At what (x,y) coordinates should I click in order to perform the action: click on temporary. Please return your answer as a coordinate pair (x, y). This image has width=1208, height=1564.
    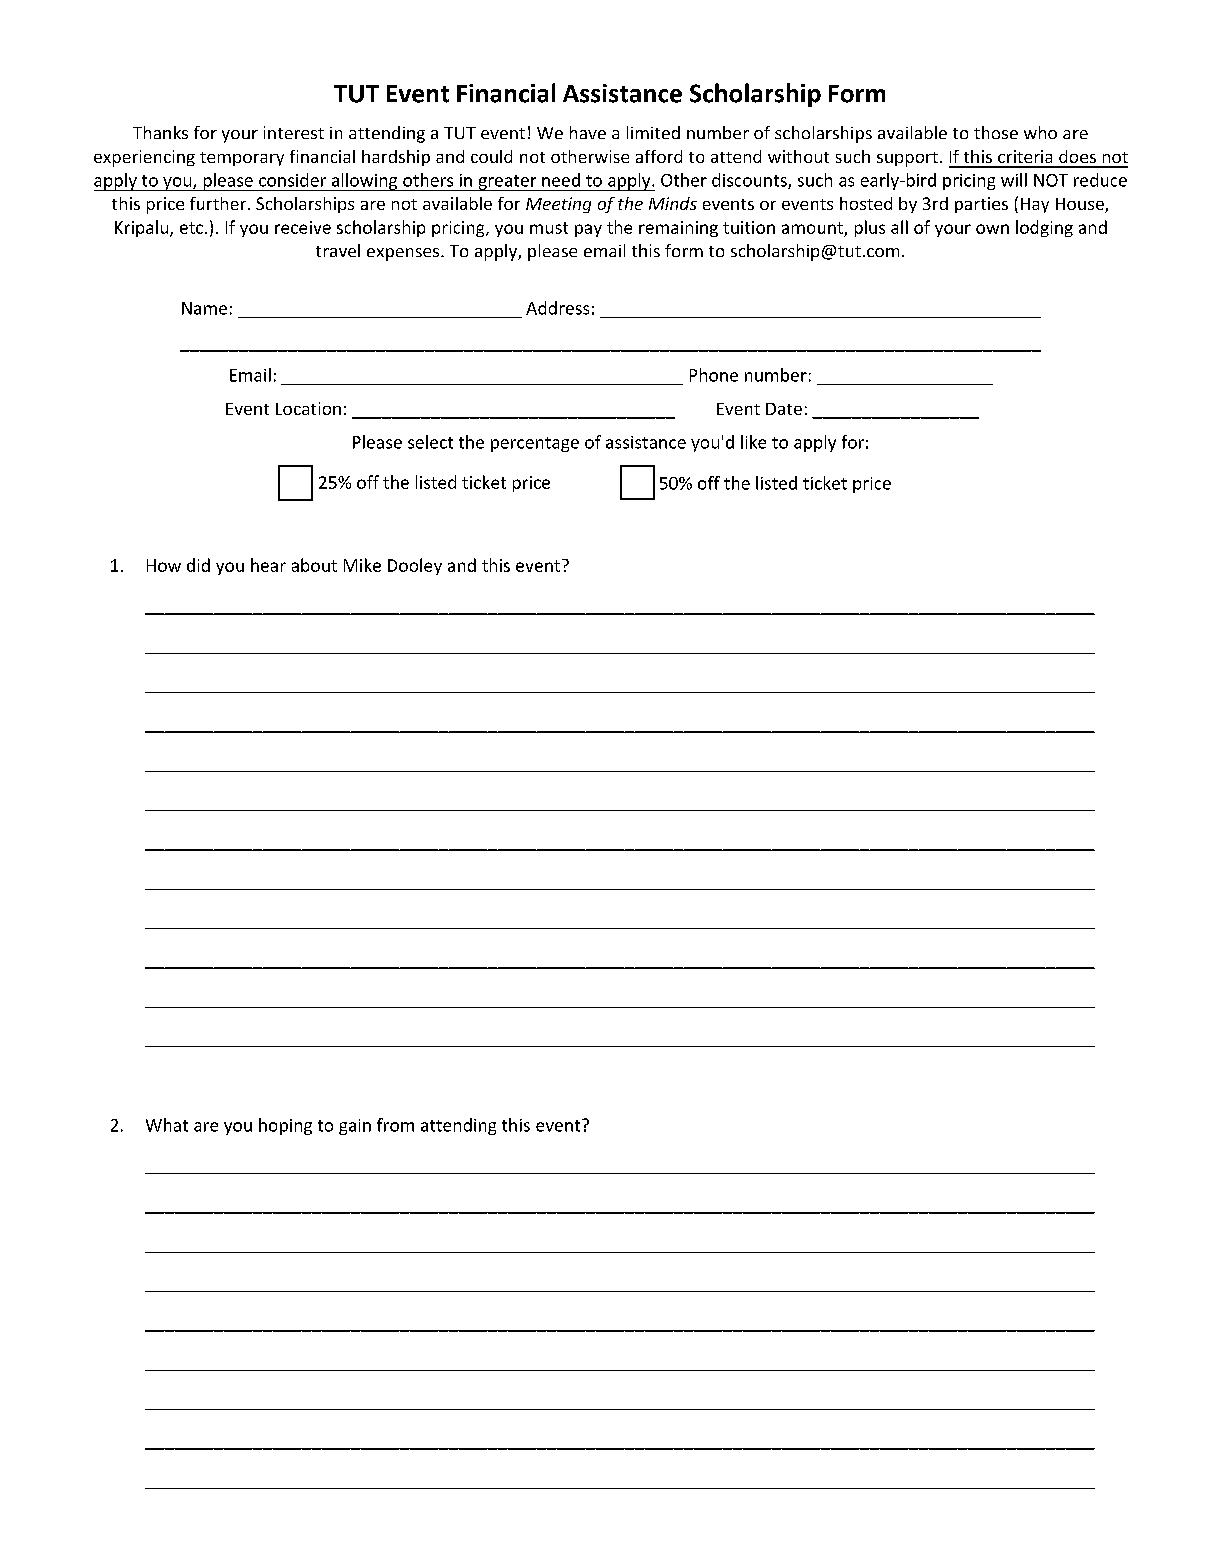
    Looking at the image, I should click on (242, 159).
